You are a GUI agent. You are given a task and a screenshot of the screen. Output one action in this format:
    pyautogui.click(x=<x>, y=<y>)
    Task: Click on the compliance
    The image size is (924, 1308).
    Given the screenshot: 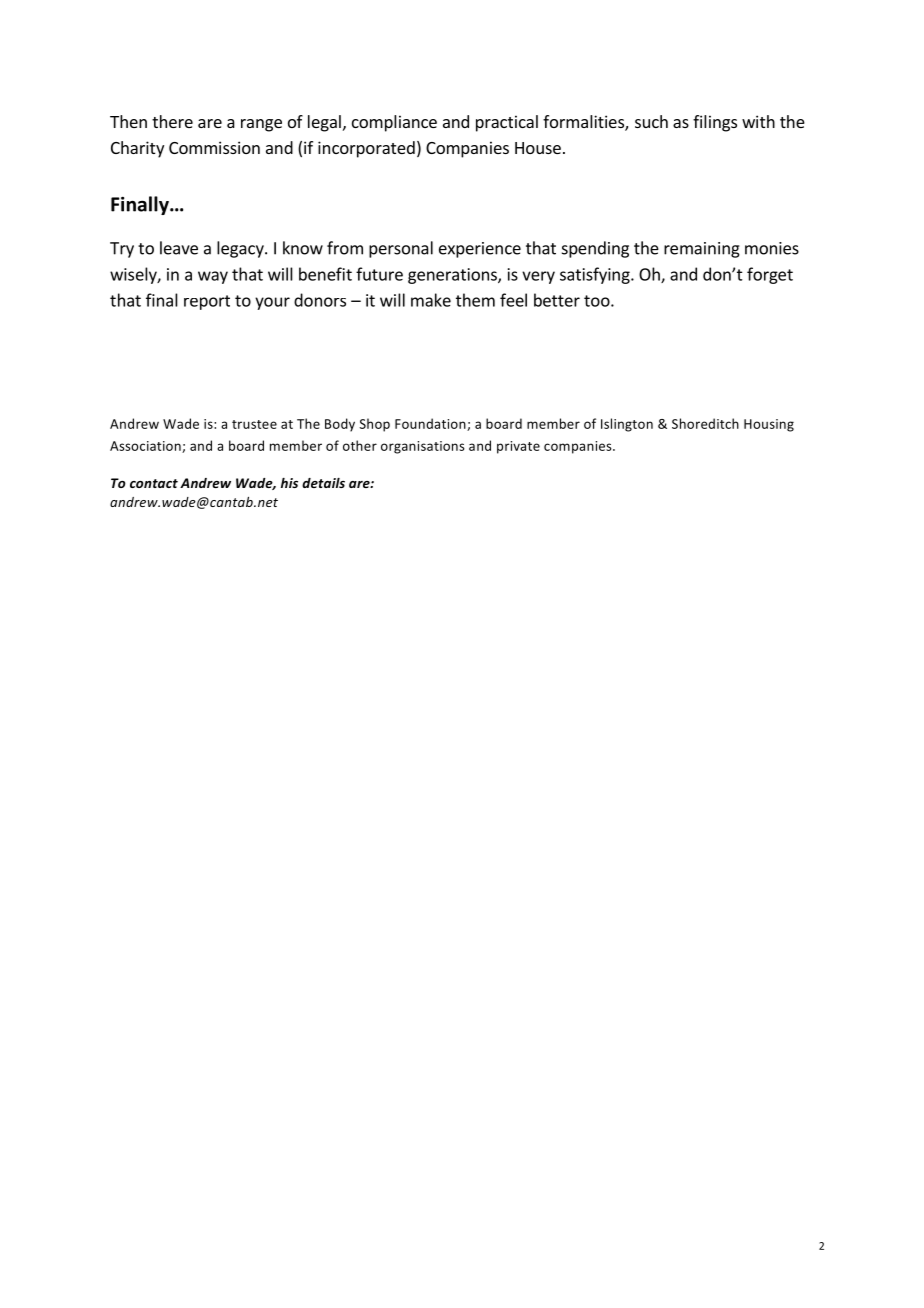 What is the action you would take?
    pyautogui.click(x=394, y=123)
